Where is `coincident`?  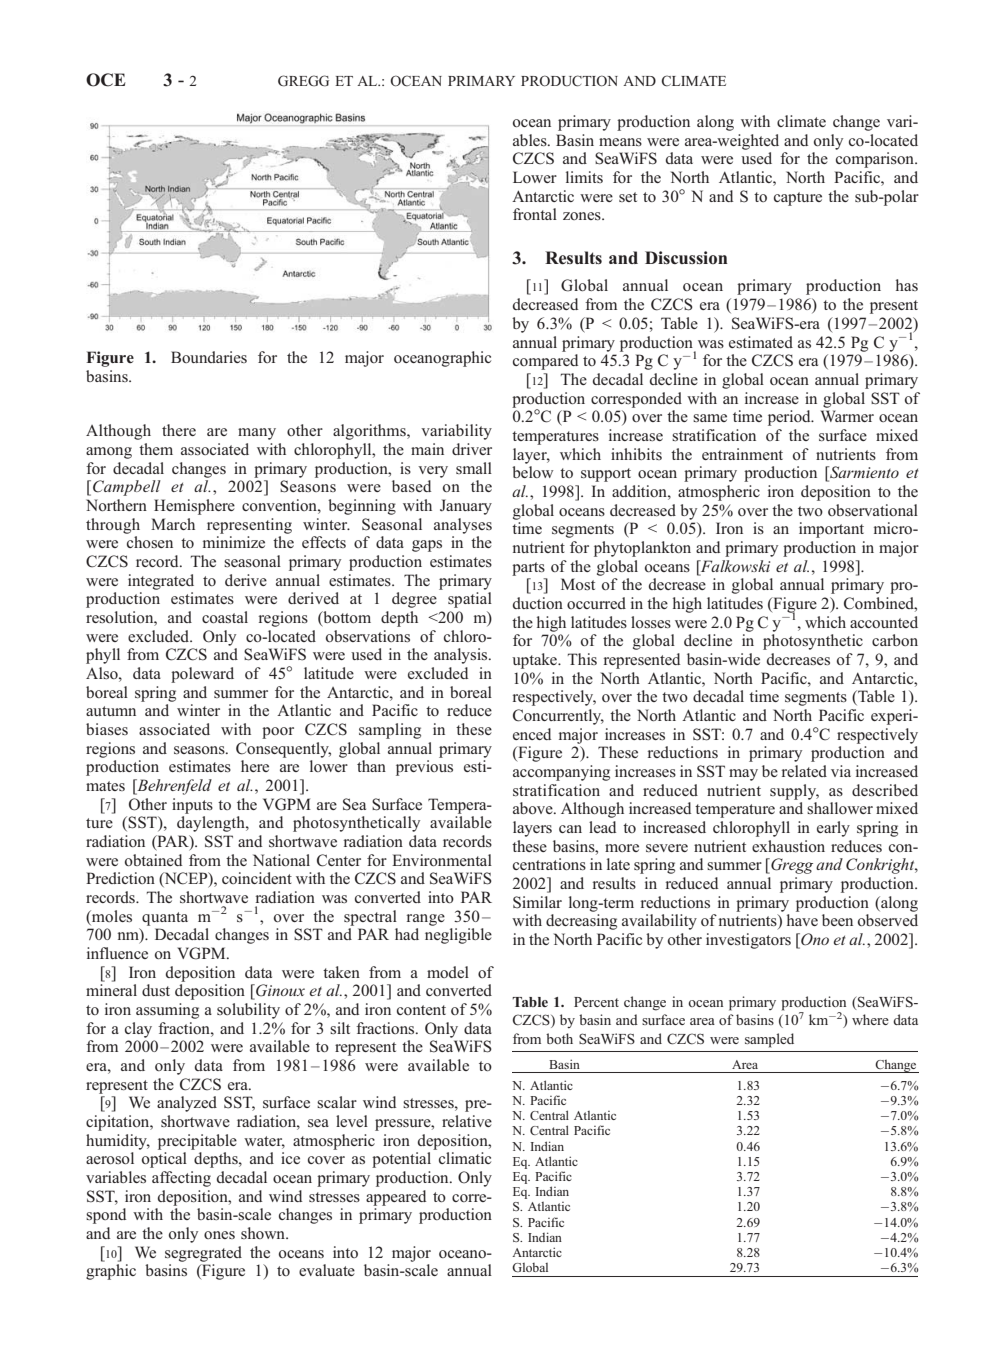 coincident is located at coordinates (257, 878).
